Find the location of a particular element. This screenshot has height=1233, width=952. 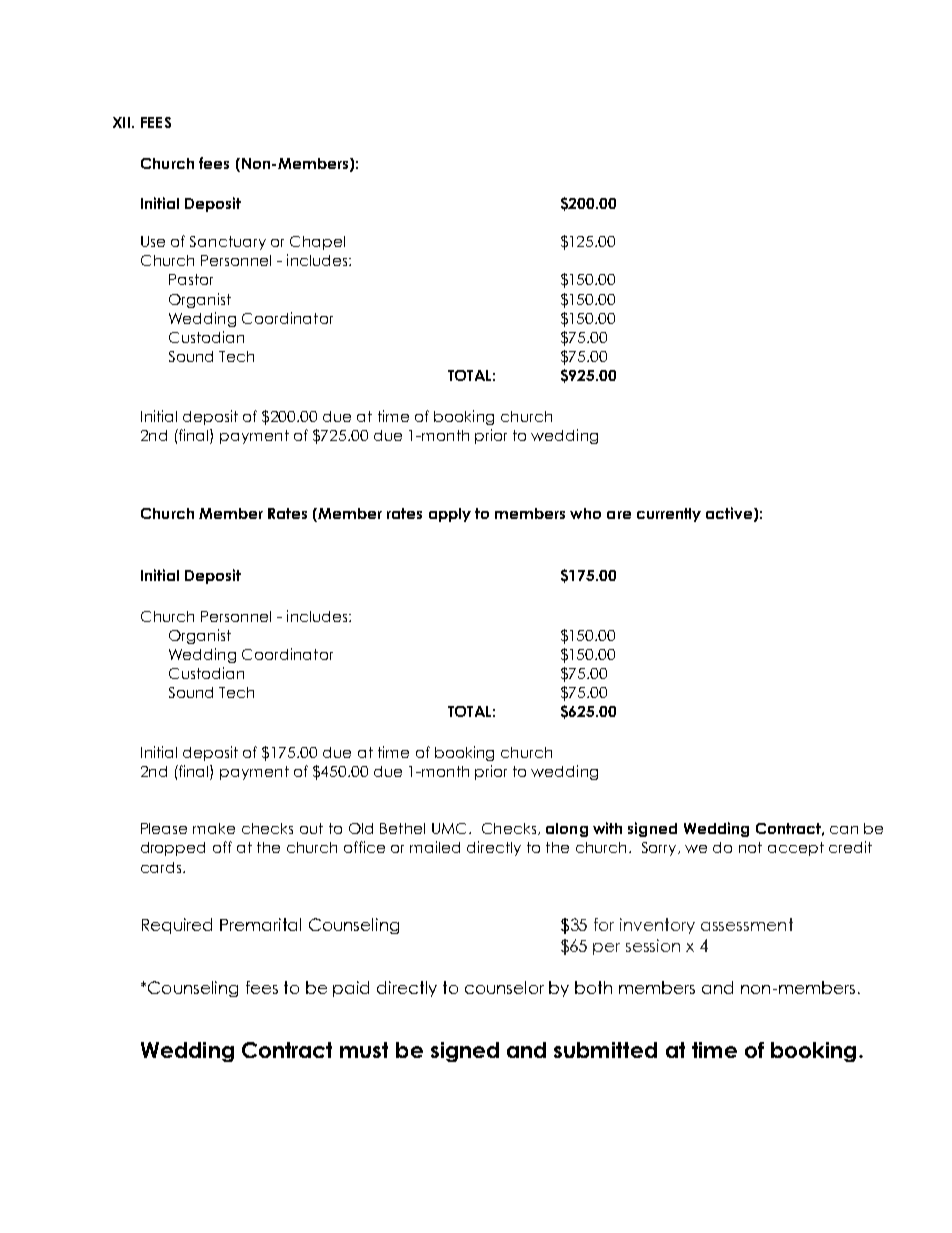

paid is located at coordinates (351, 989).
